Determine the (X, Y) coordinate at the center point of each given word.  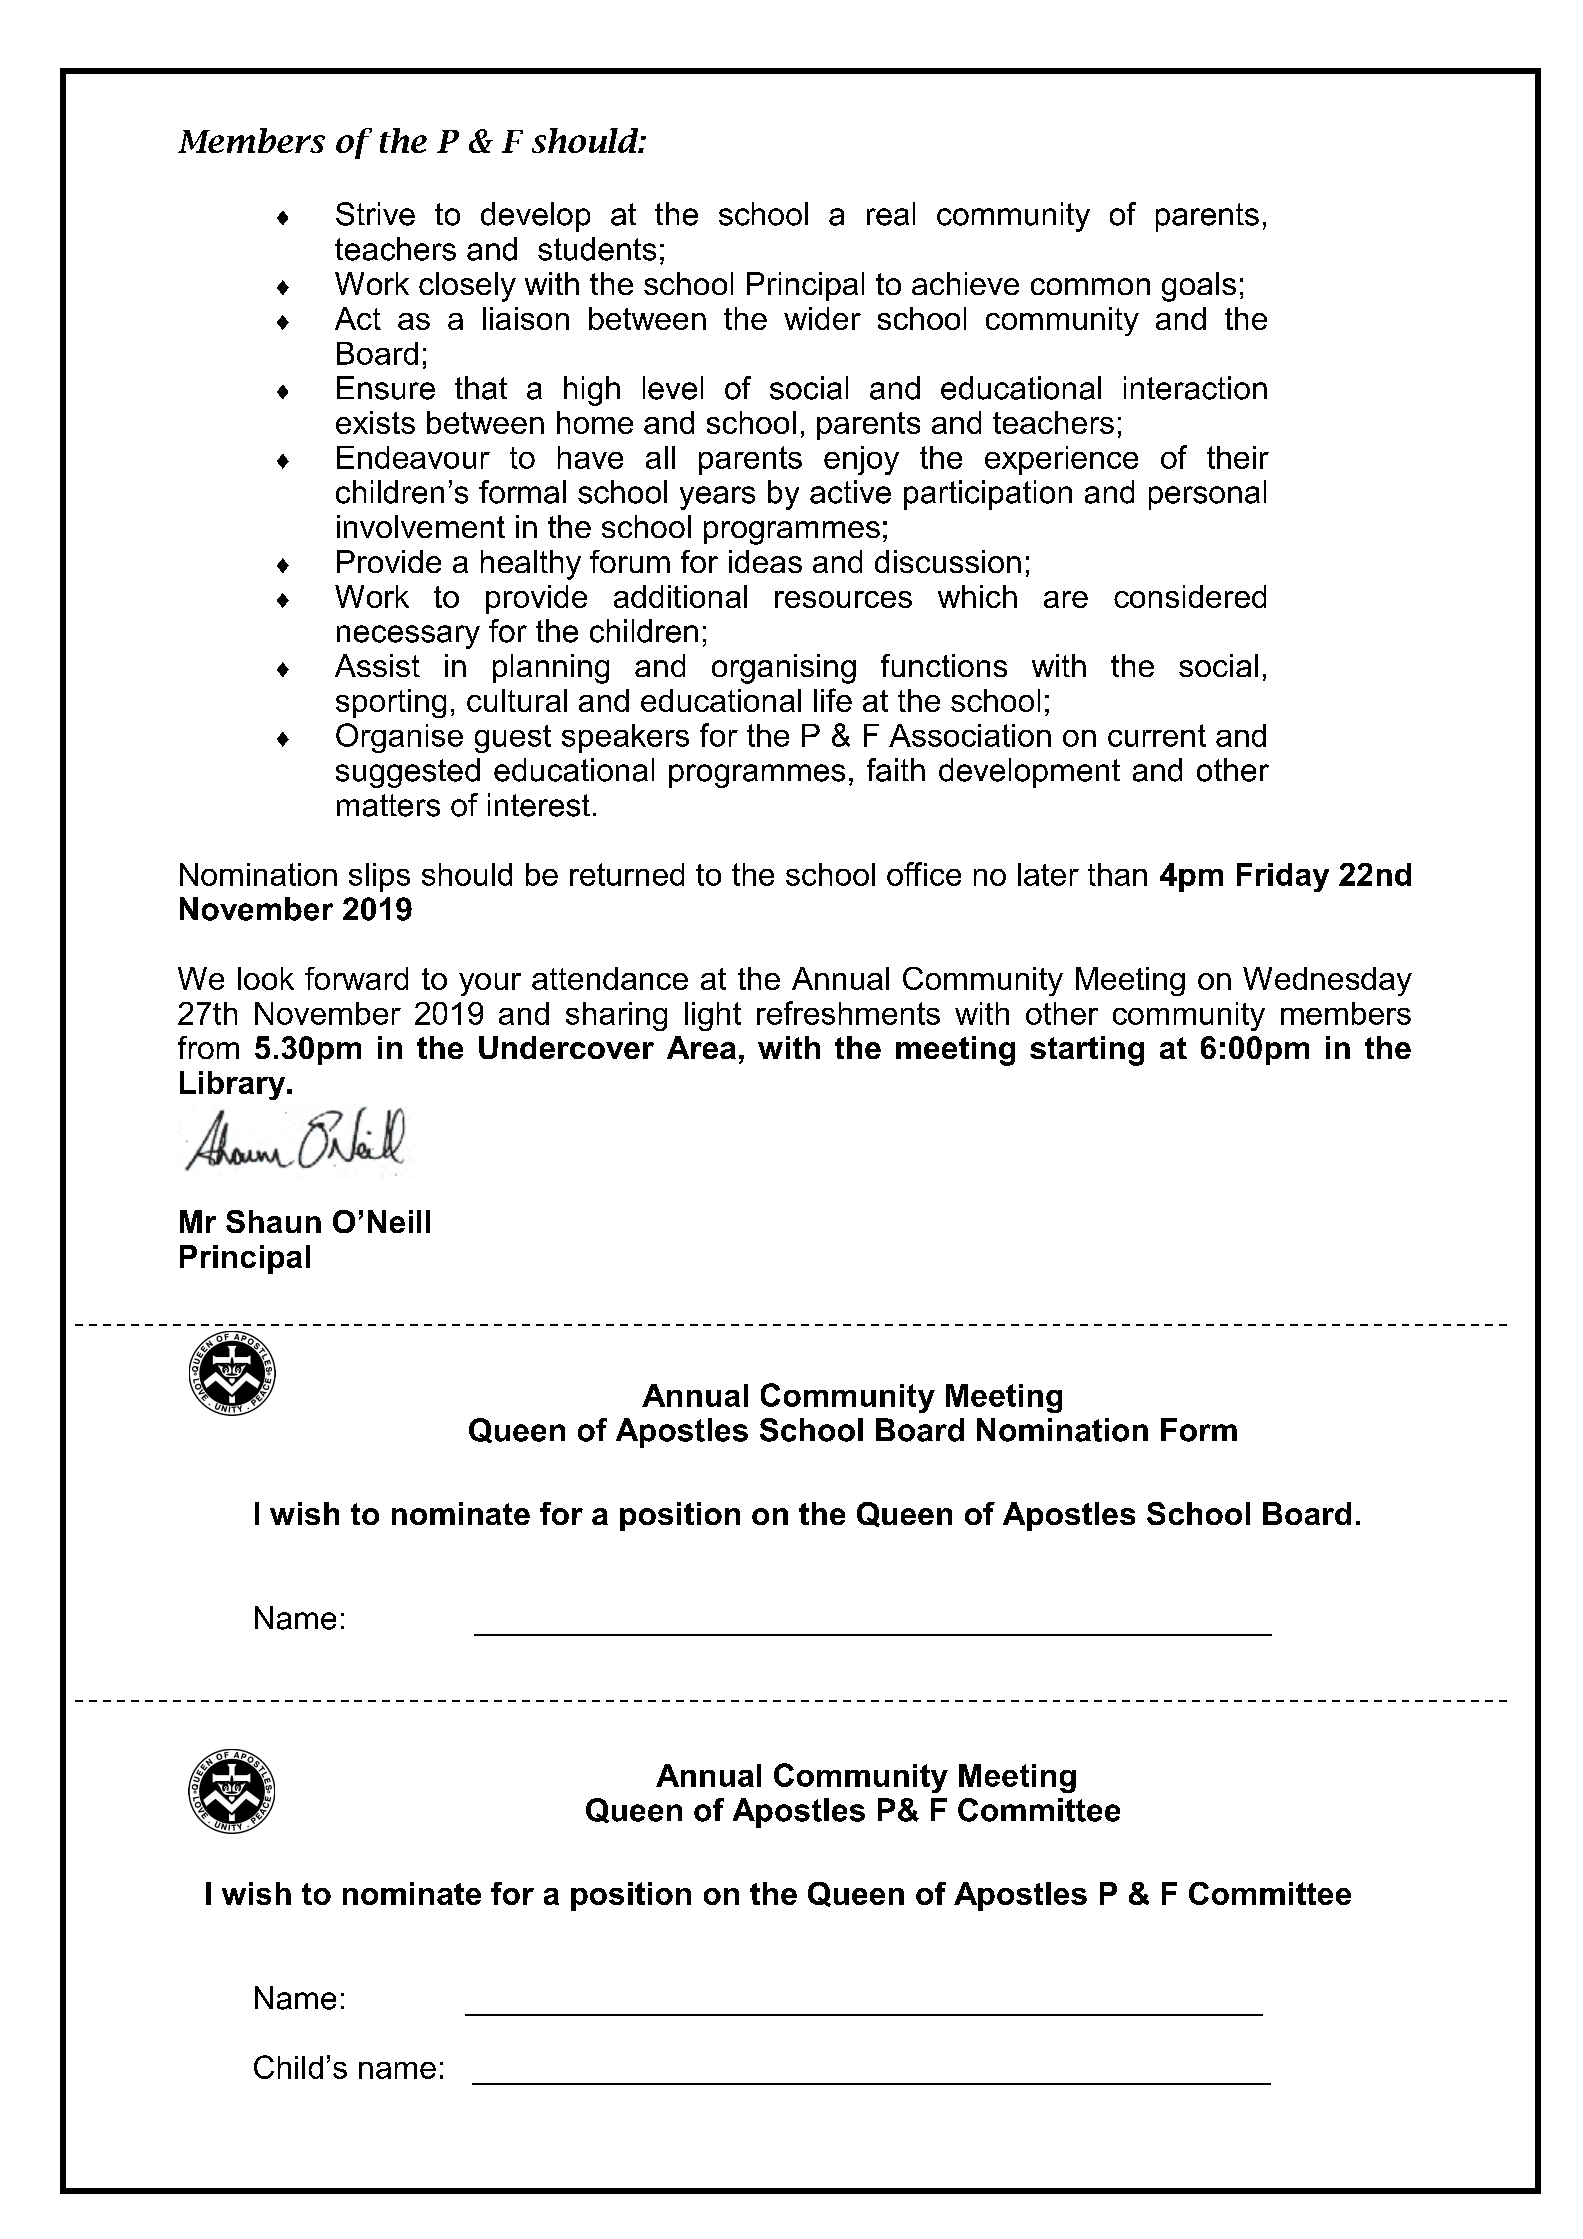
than (1117, 874)
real (891, 214)
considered (1190, 596)
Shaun (273, 1221)
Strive (375, 214)
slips (379, 877)
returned (627, 874)
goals (1199, 287)
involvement (421, 526)
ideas (765, 561)
